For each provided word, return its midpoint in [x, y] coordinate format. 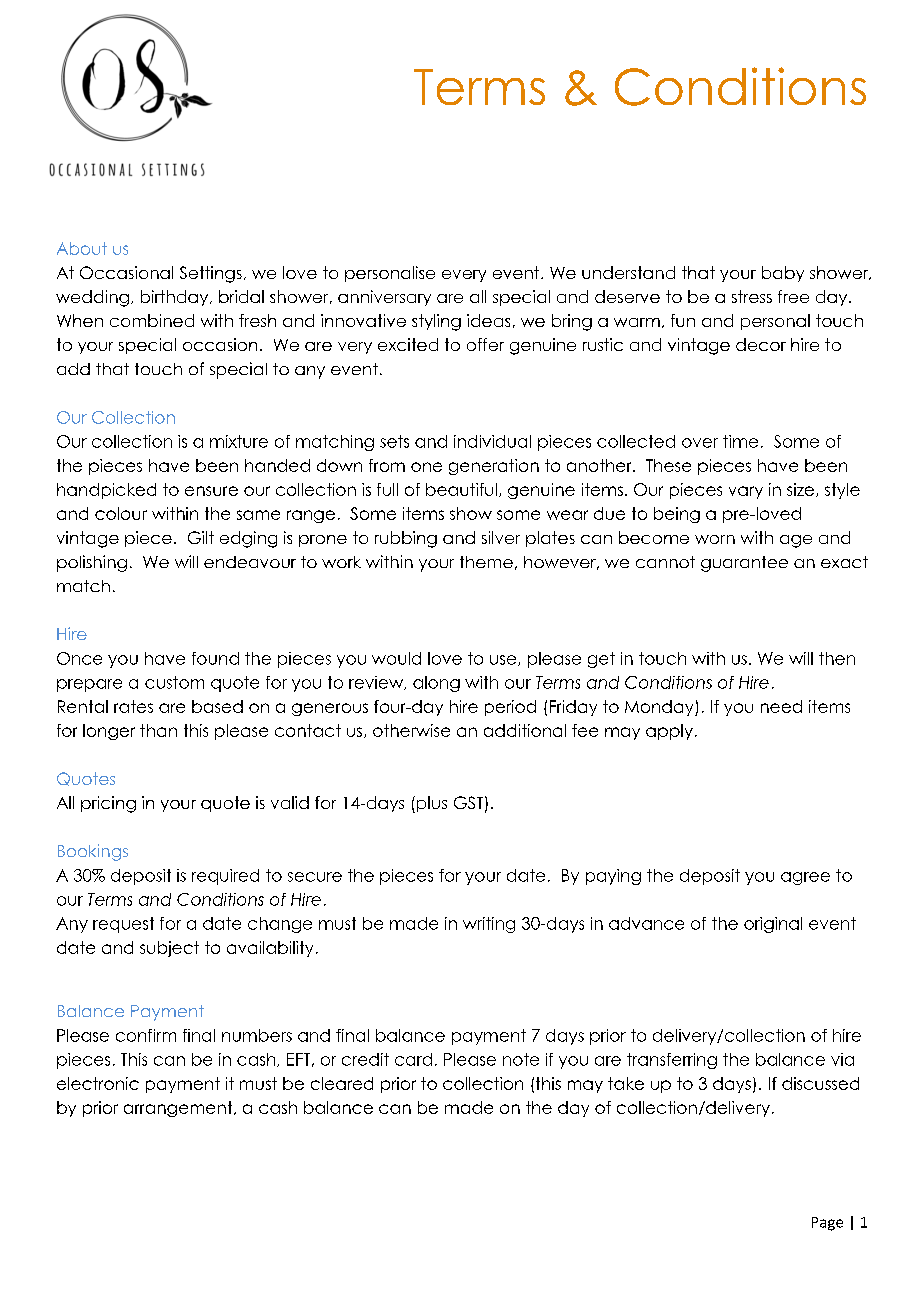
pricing [108, 804]
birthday [176, 298]
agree [805, 878]
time [740, 441]
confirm [146, 1035]
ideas [488, 320]
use [504, 660]
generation [494, 467]
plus [430, 804]
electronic [98, 1083]
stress [752, 296]
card [413, 1059]
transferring [672, 1061]
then [837, 658]
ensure [211, 491]
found [215, 658]
